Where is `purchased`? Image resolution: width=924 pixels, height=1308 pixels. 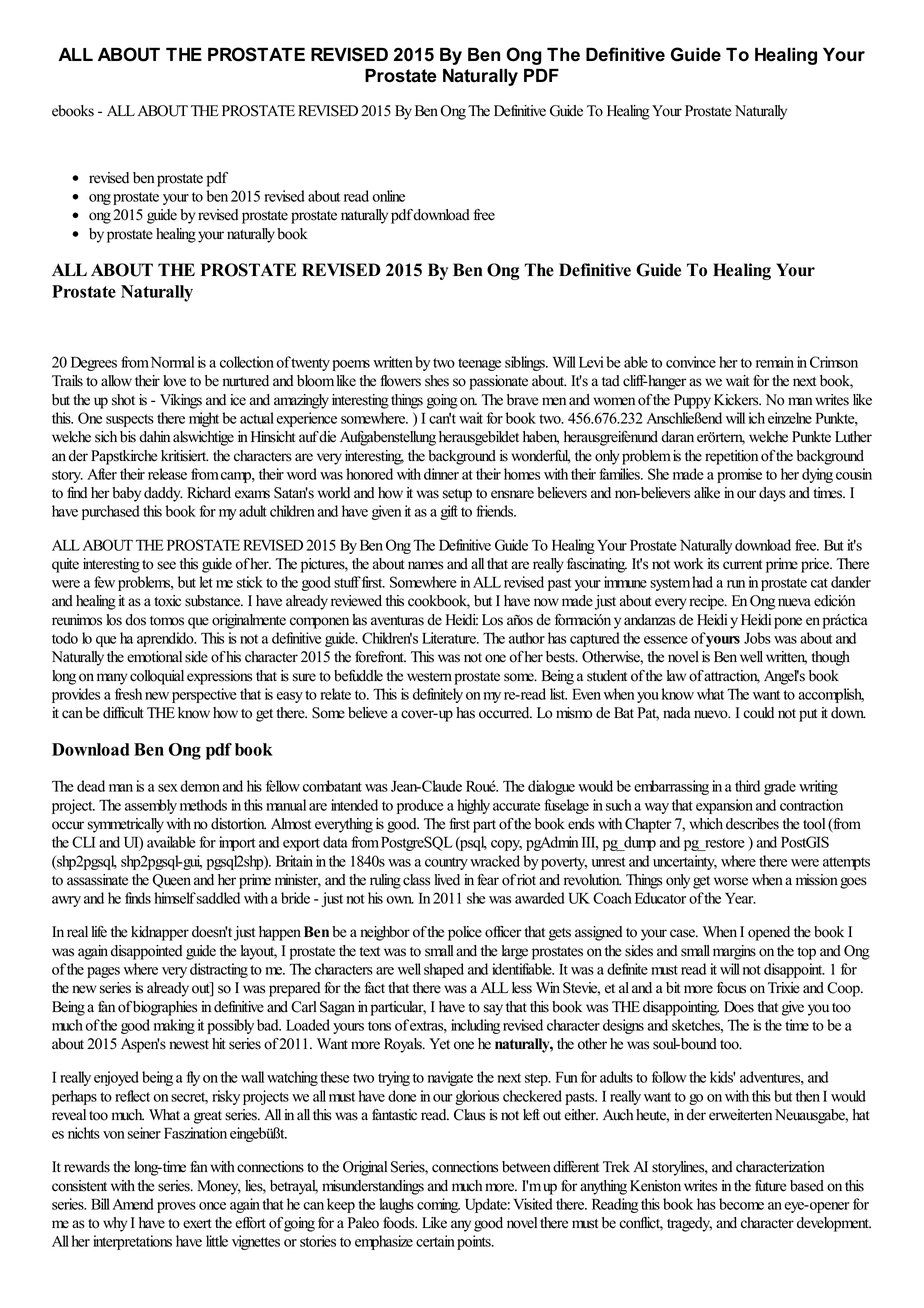
purchased is located at coordinates (111, 512).
